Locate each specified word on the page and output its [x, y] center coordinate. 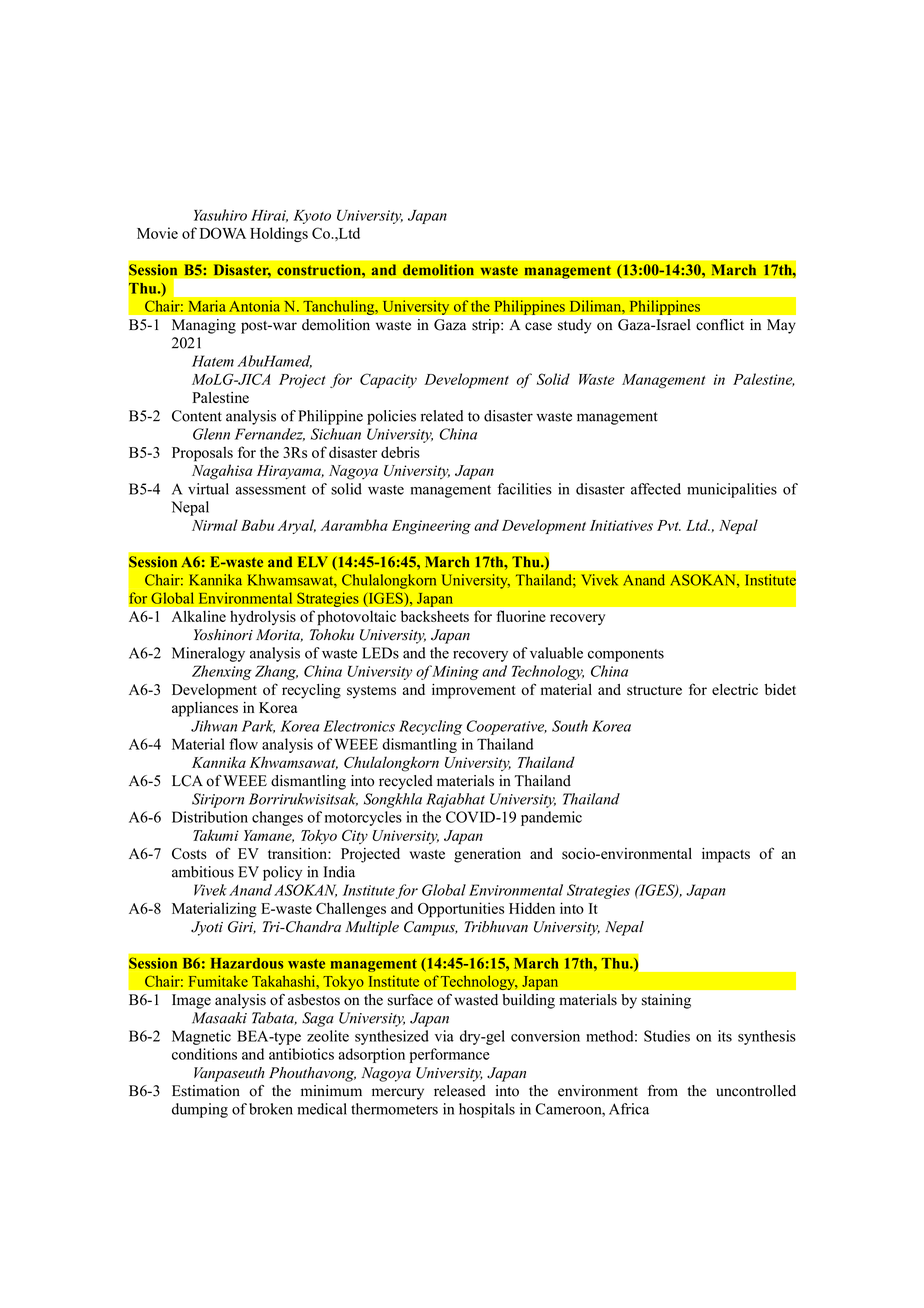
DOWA [223, 233]
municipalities [732, 490]
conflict [720, 325]
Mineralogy [208, 654]
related [442, 416]
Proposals [202, 454]
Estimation [206, 1091]
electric [735, 689]
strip [487, 326]
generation [487, 855]
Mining [455, 672]
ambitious [203, 872]
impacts [726, 855]
